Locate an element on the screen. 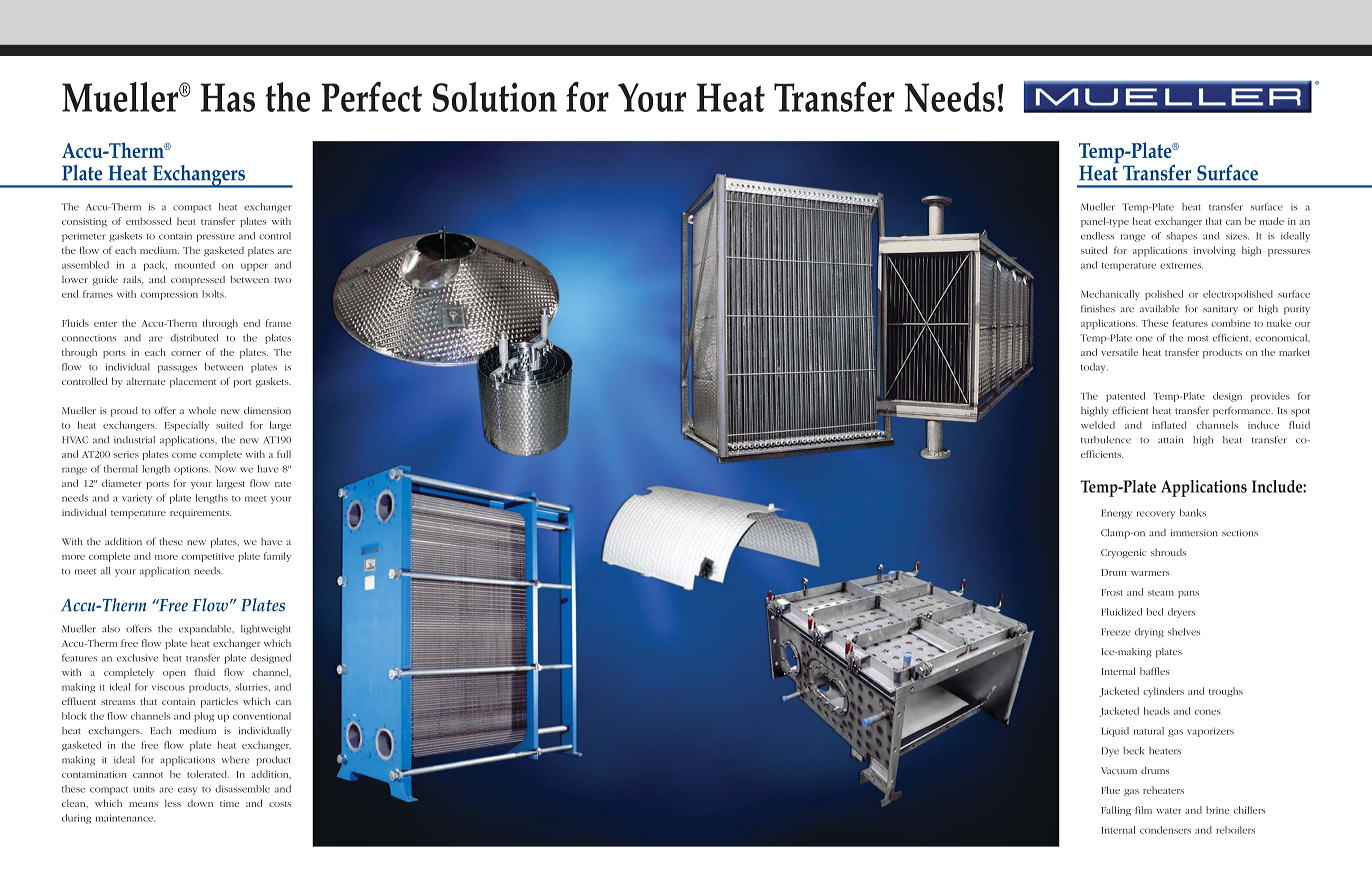 The height and width of the screenshot is (887, 1372). Now is located at coordinates (225, 469).
